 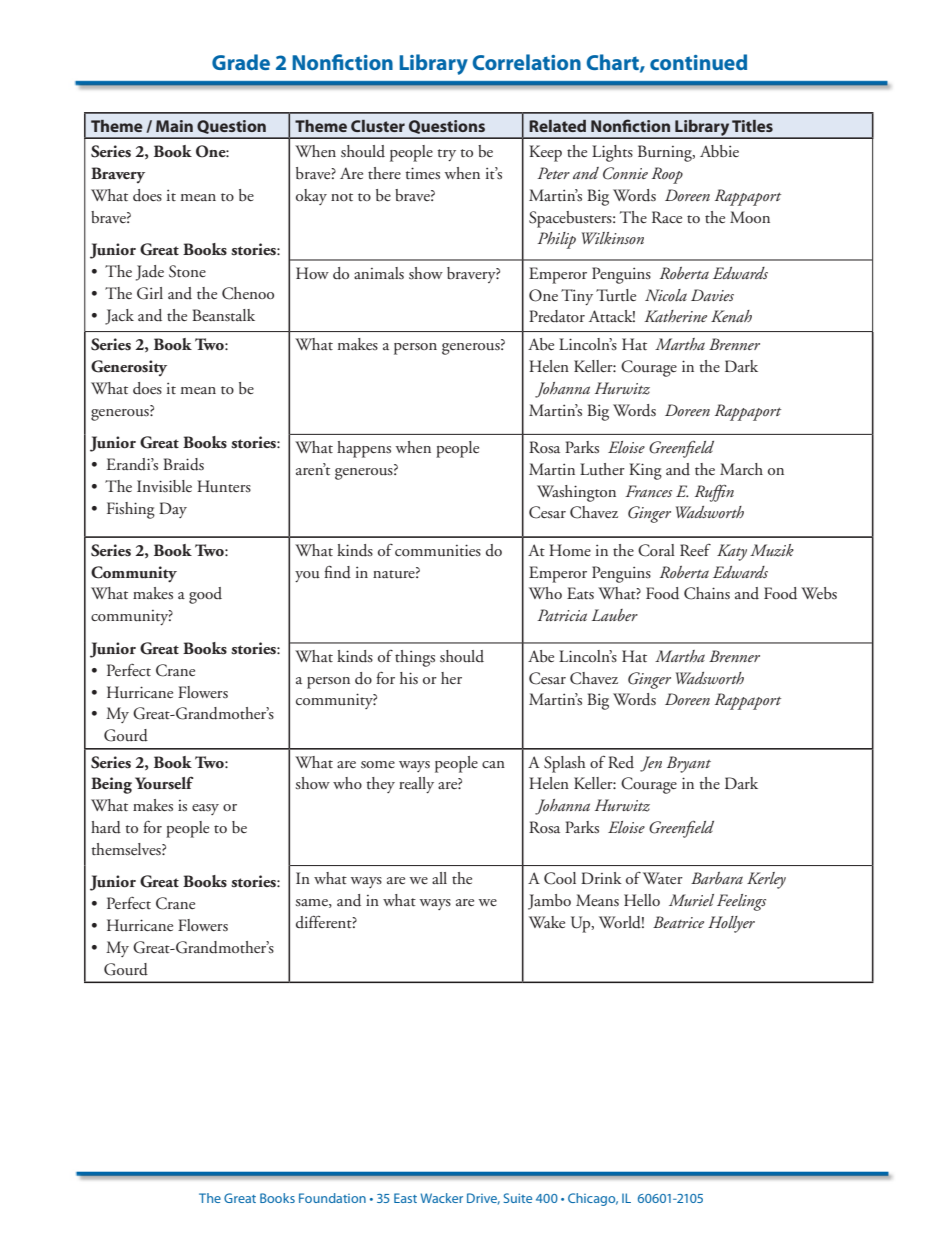 What do you see at coordinates (174, 126) in the page?
I see `Main` at bounding box center [174, 126].
